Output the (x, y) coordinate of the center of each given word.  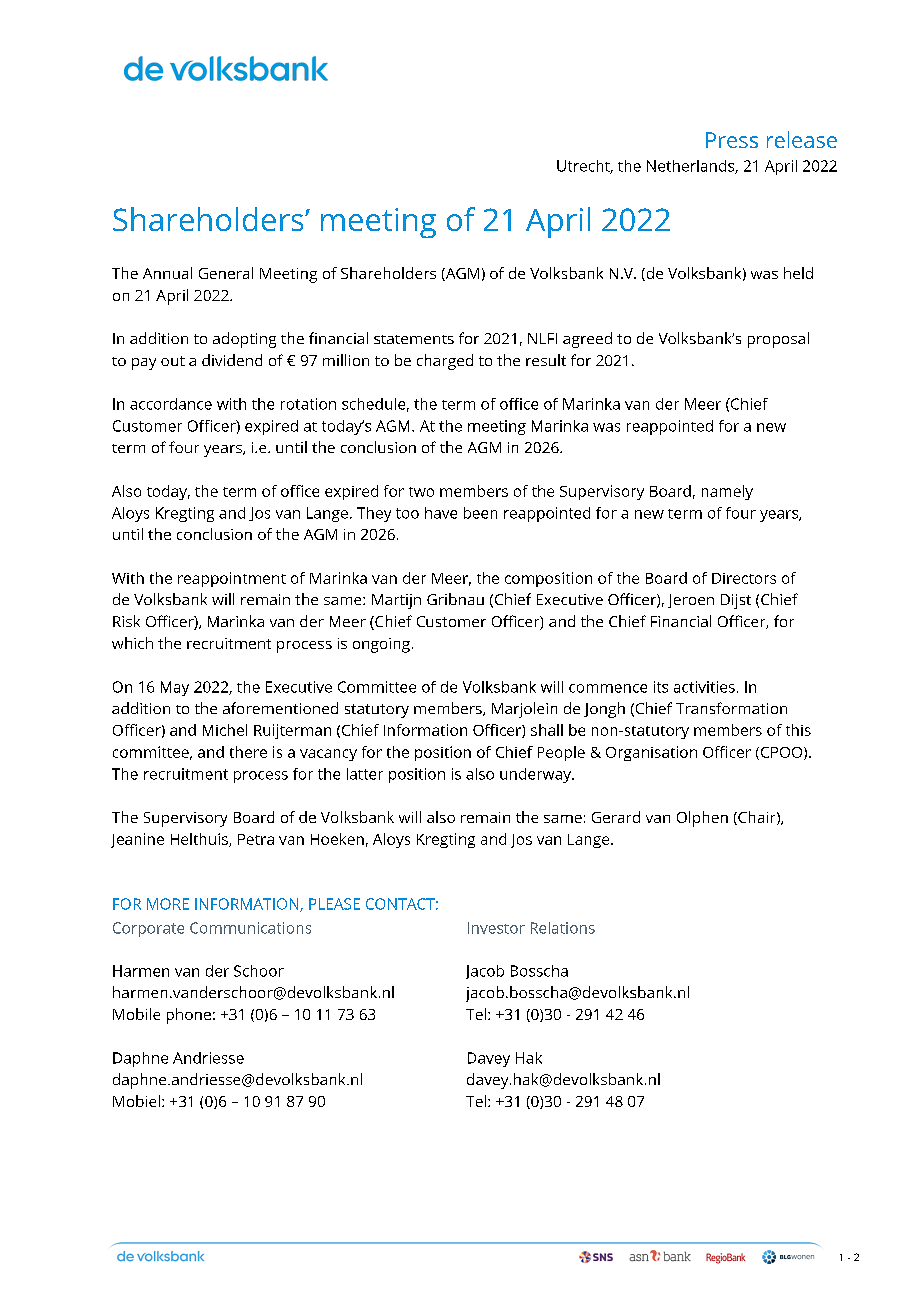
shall (547, 730)
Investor (496, 928)
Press (732, 140)
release (802, 139)
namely (727, 492)
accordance (171, 404)
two (421, 492)
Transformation (731, 708)
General (226, 273)
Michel (225, 730)
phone (189, 1016)
